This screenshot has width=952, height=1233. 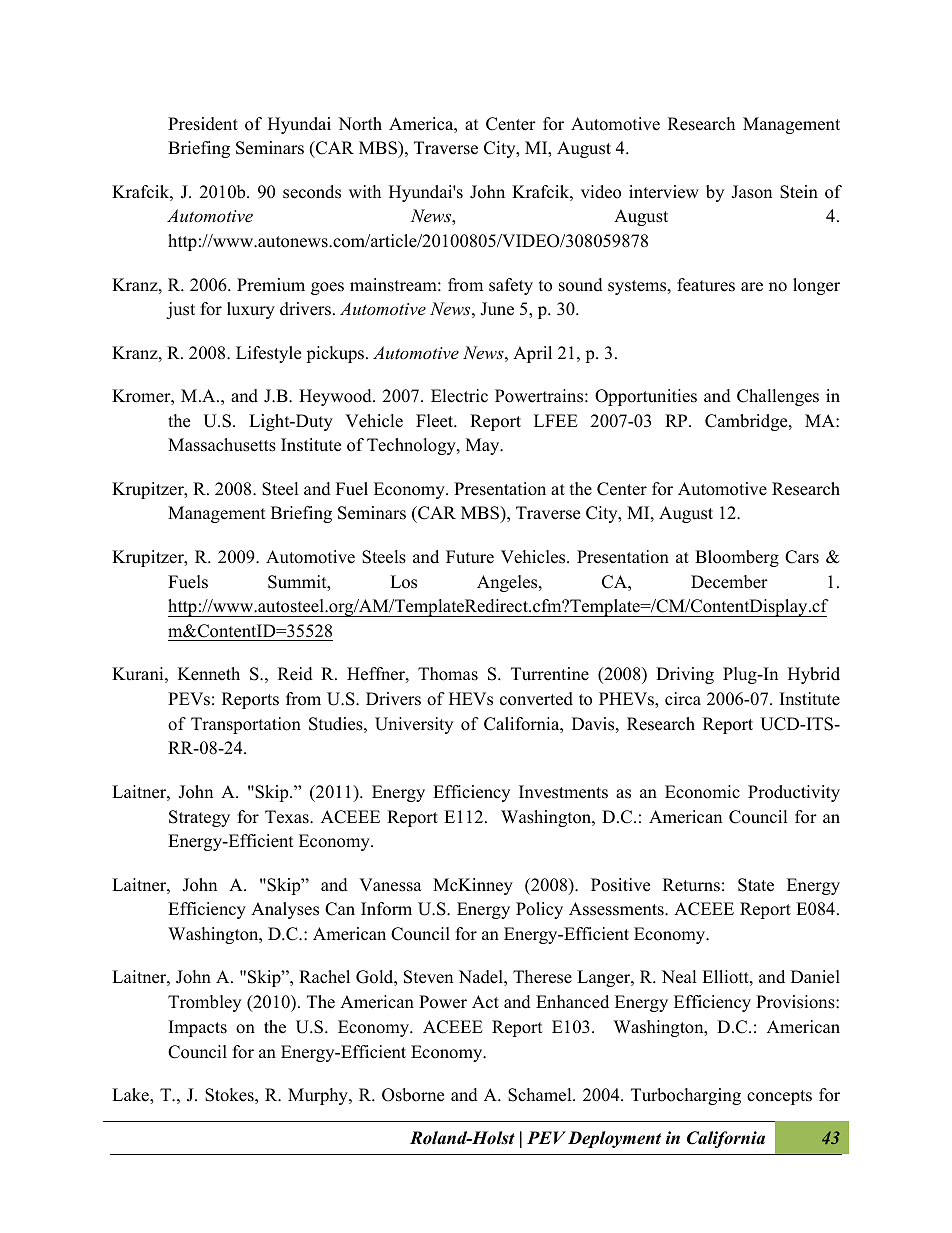 I want to click on Jason, so click(x=751, y=192).
